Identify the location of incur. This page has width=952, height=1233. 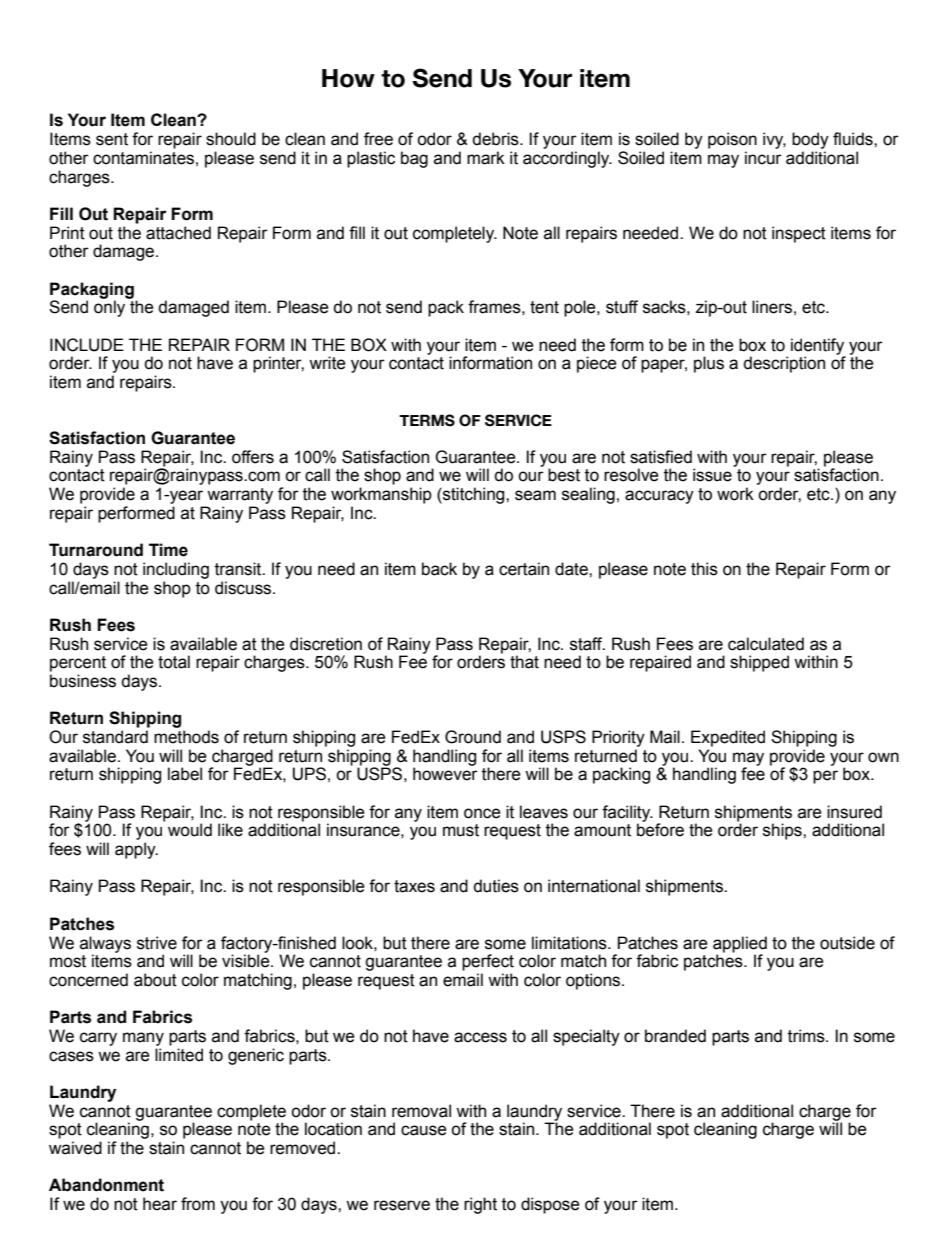
(763, 158).
